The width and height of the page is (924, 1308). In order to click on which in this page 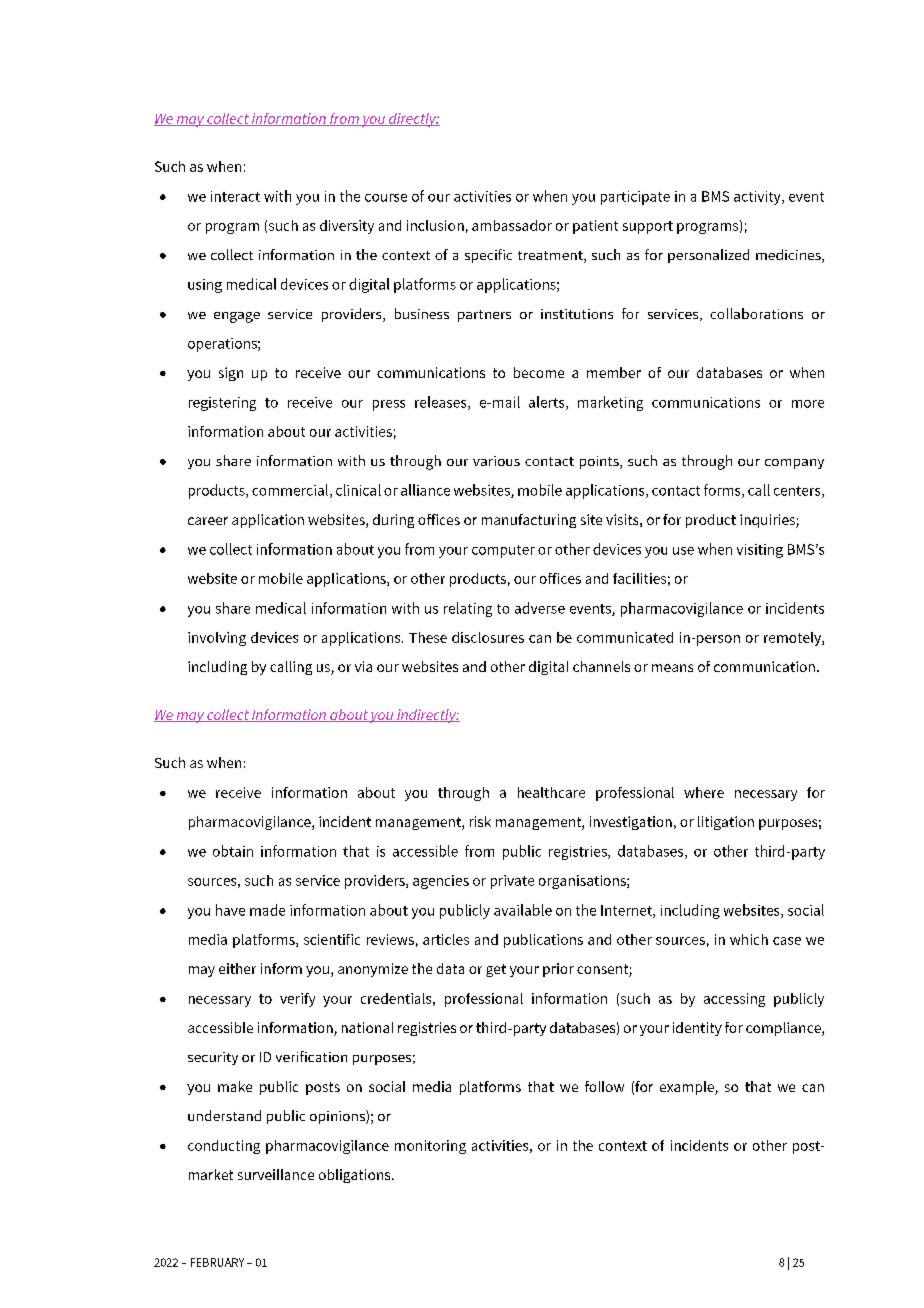, I will do `click(749, 939)`.
